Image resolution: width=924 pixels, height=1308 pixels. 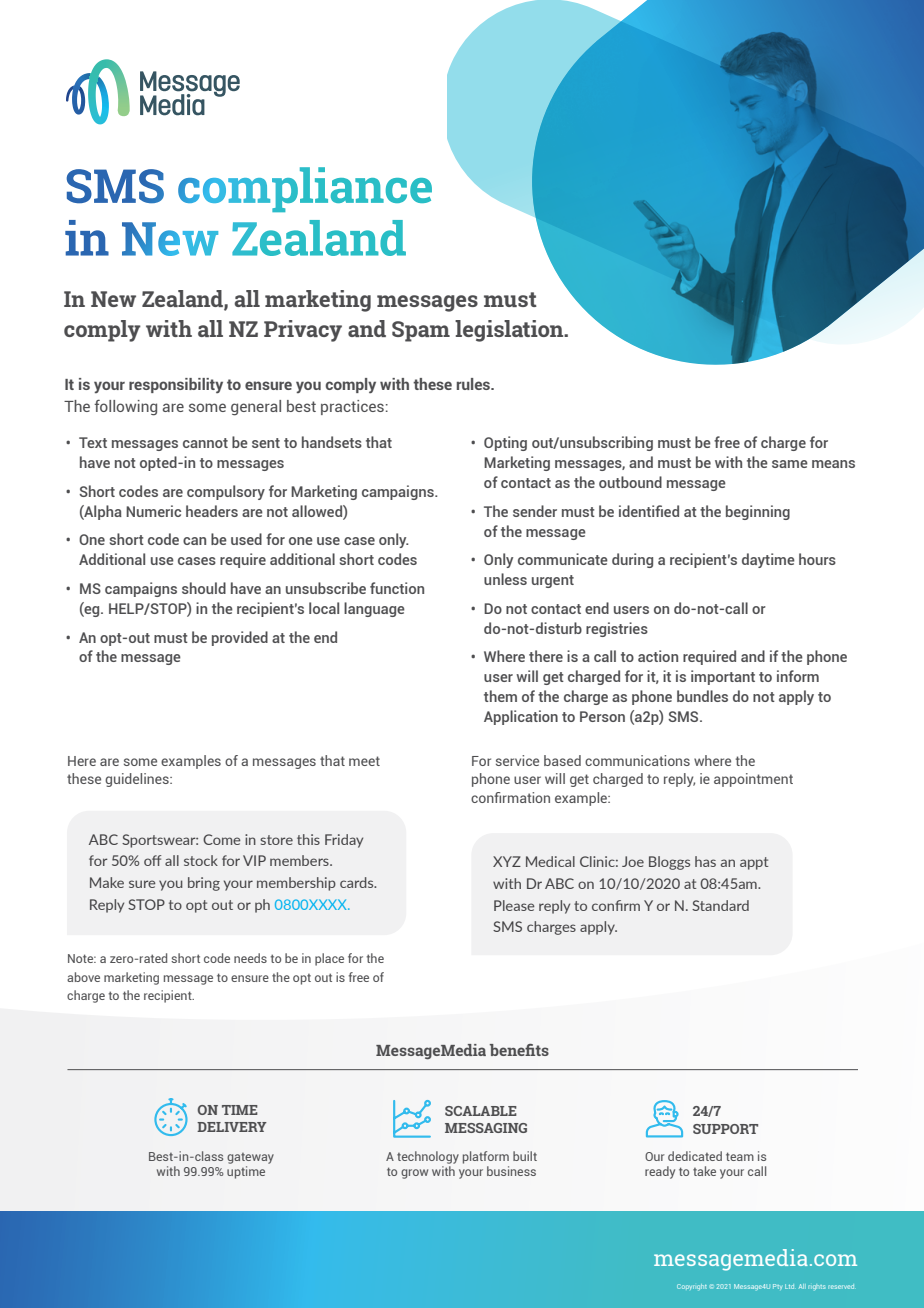 I want to click on legislation, so click(x=510, y=331).
